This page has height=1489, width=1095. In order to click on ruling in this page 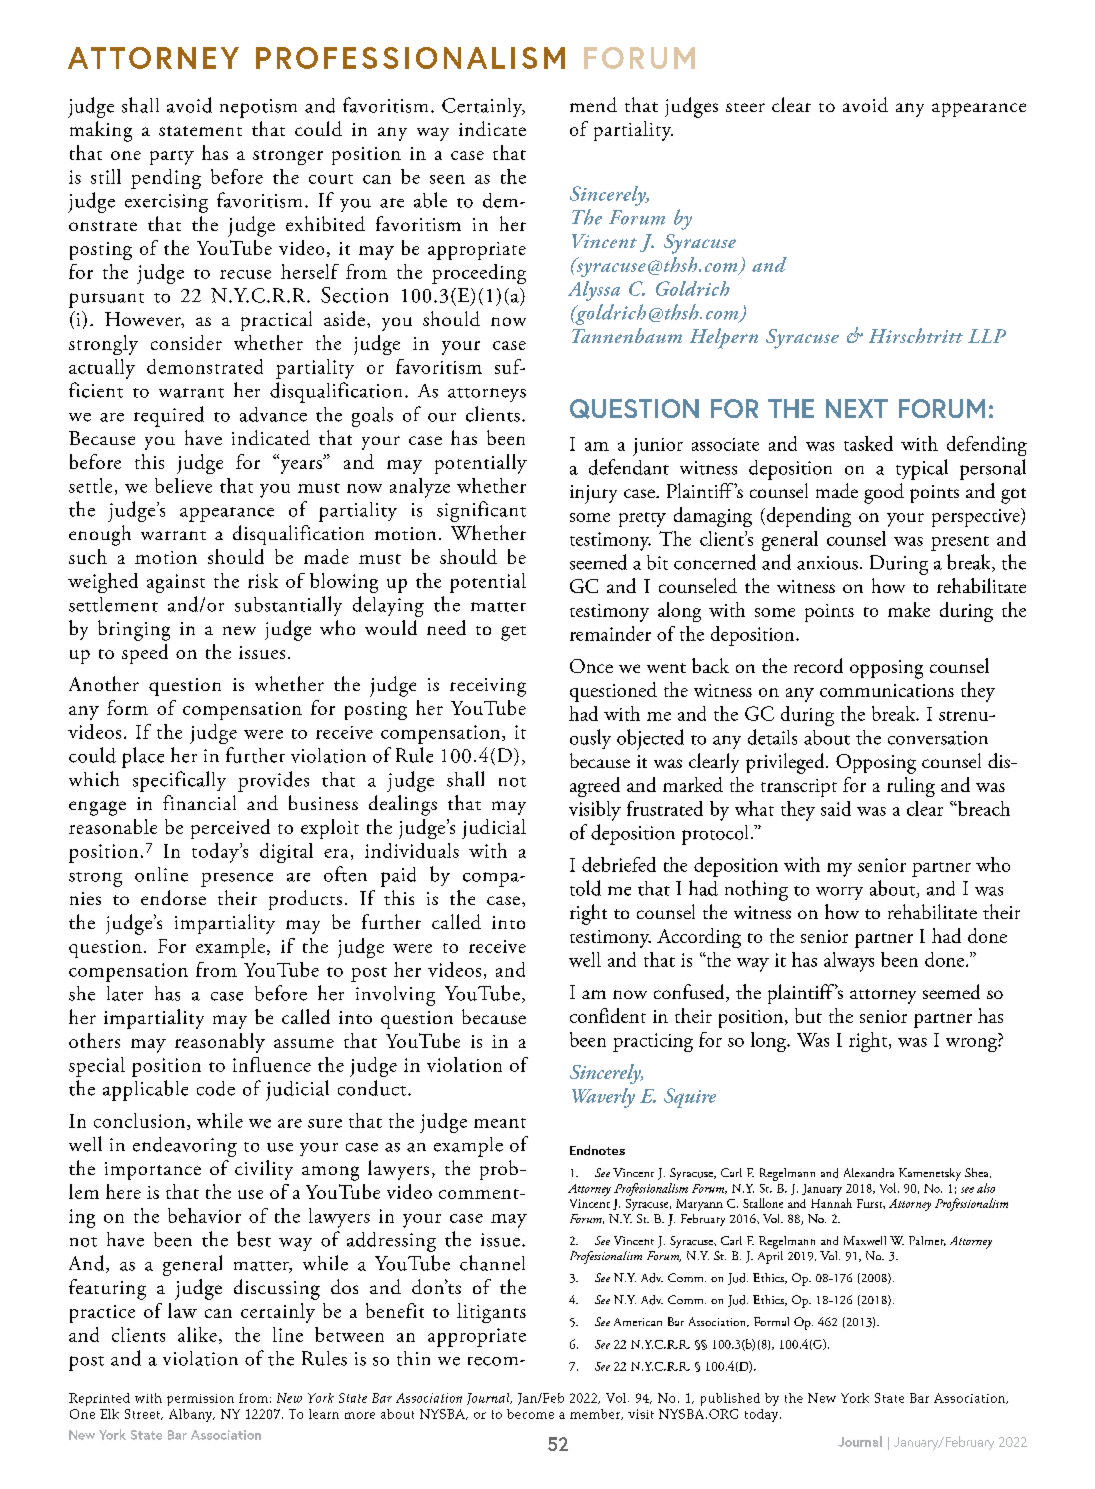, I will do `click(911, 787)`.
